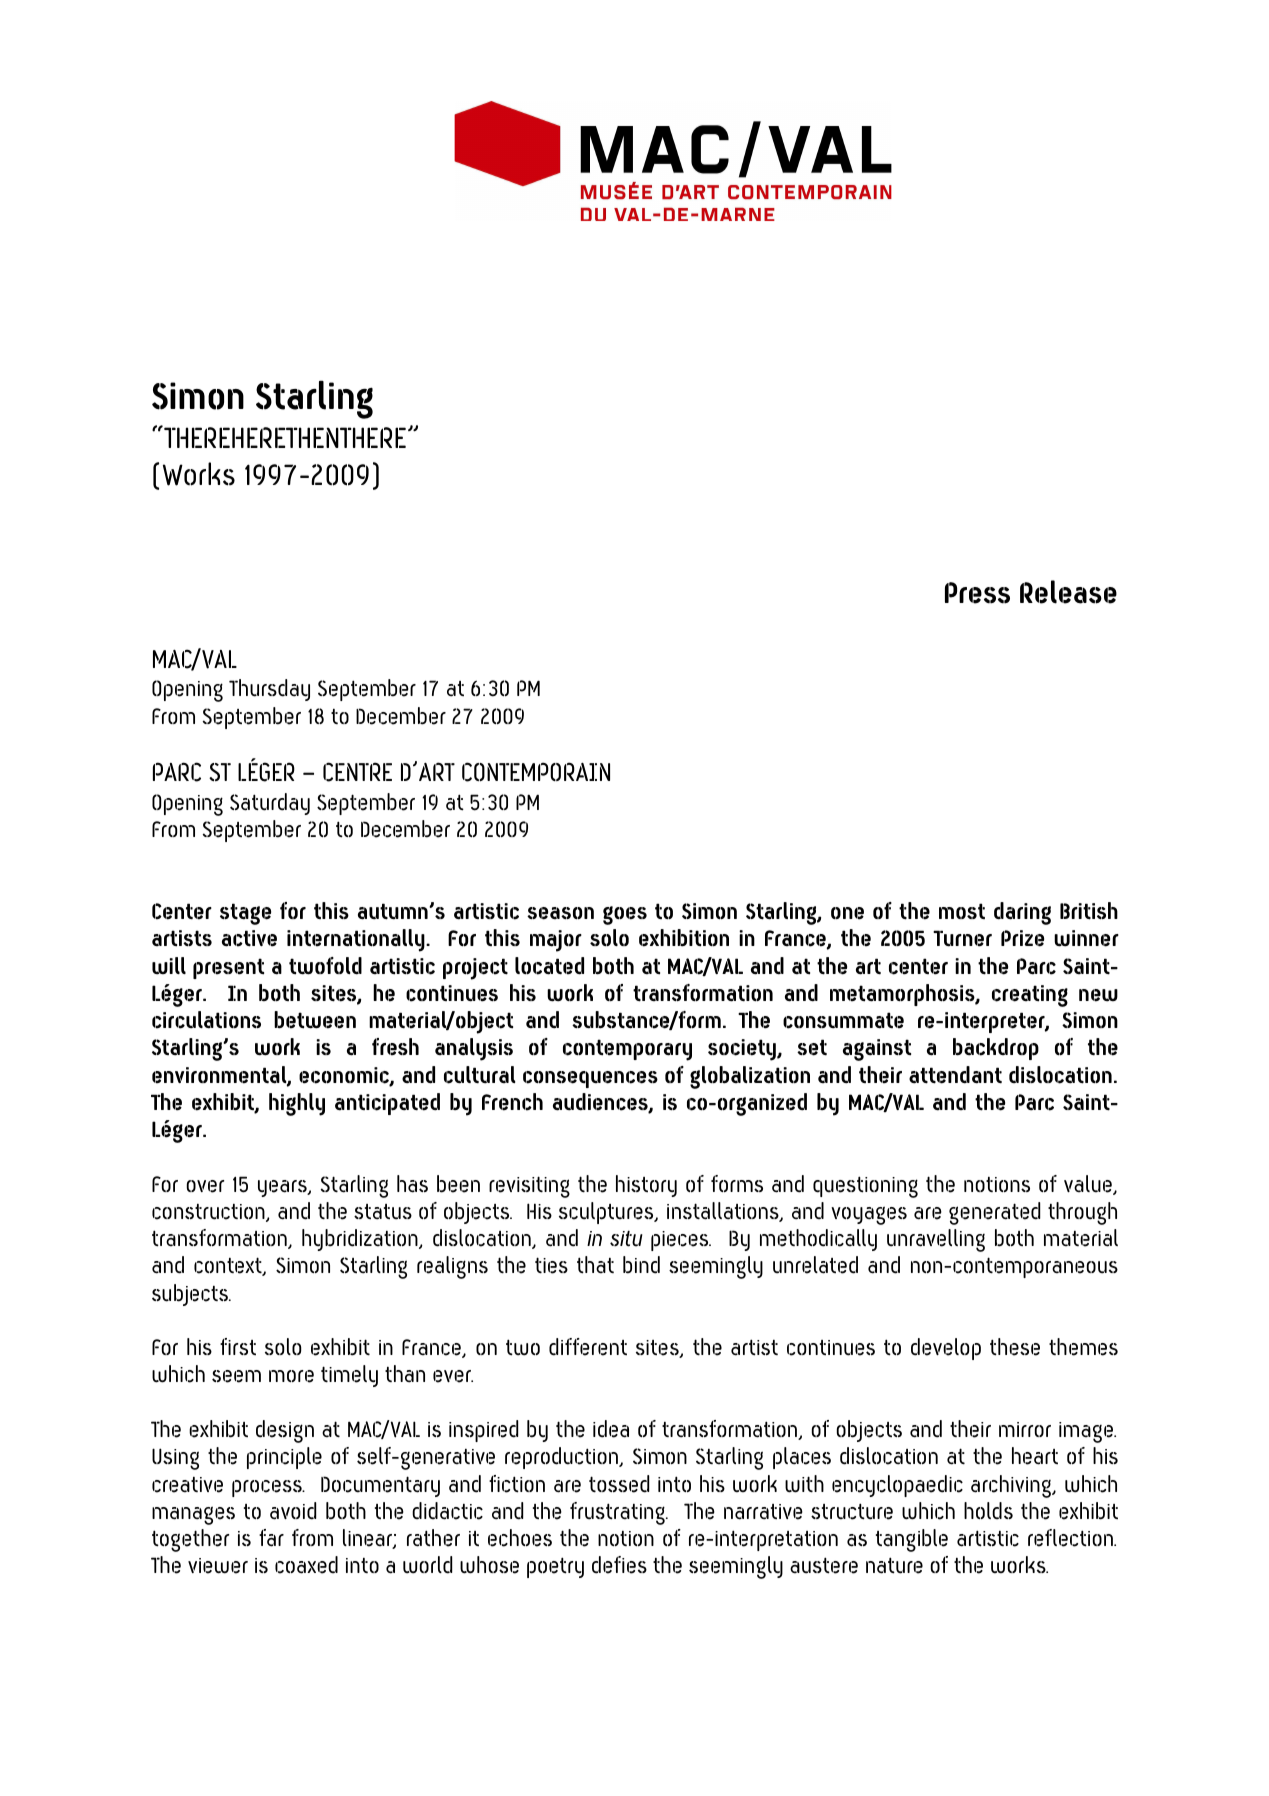 Image resolution: width=1269 pixels, height=1796 pixels. I want to click on active, so click(249, 938).
